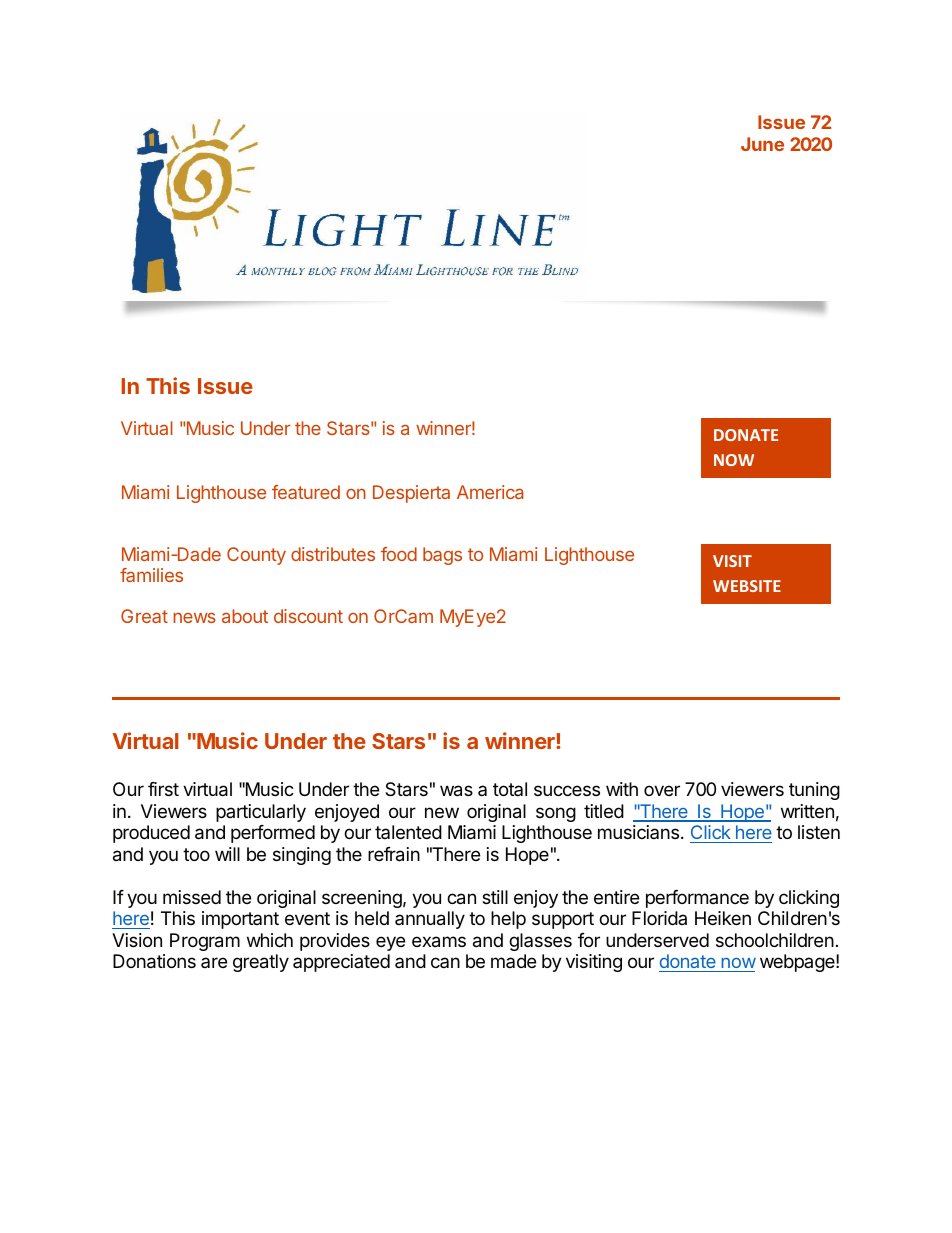 The height and width of the screenshot is (1233, 952). Describe the element at coordinates (205, 942) in the screenshot. I see `Program` at that location.
